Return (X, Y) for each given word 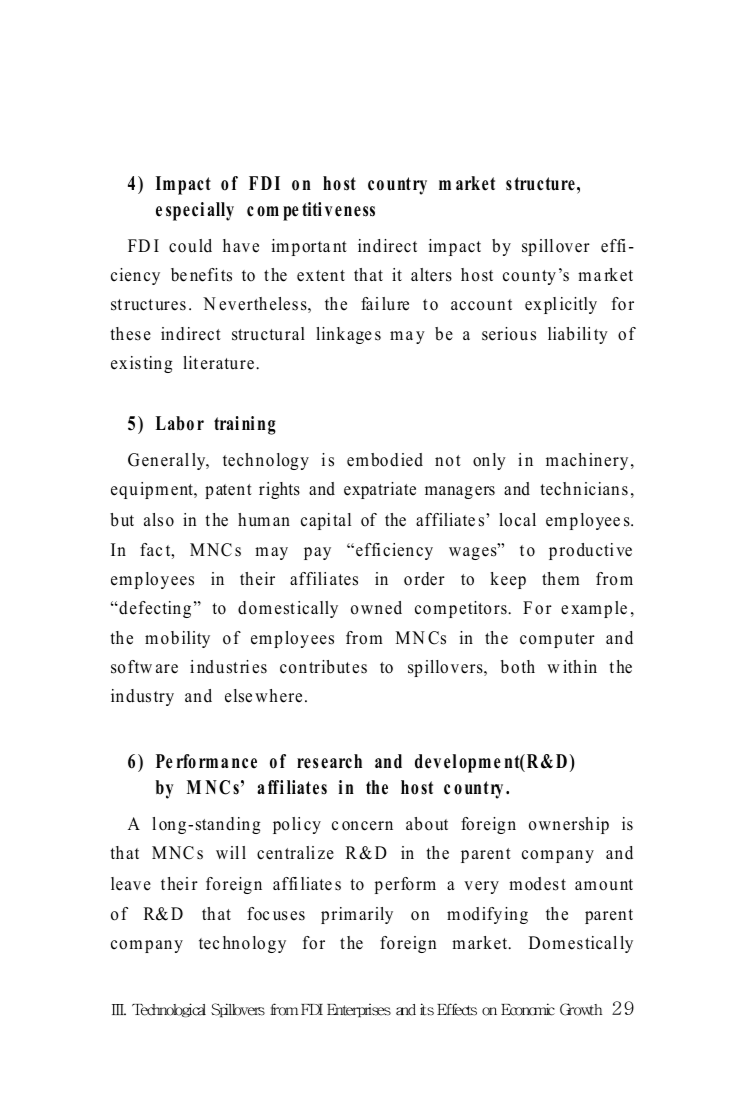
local (517, 520)
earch (341, 761)
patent (228, 491)
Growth (581, 1009)
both (518, 667)
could (190, 246)
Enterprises (359, 1010)
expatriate (380, 490)
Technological (169, 1010)
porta (311, 248)
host (477, 275)
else (238, 696)
